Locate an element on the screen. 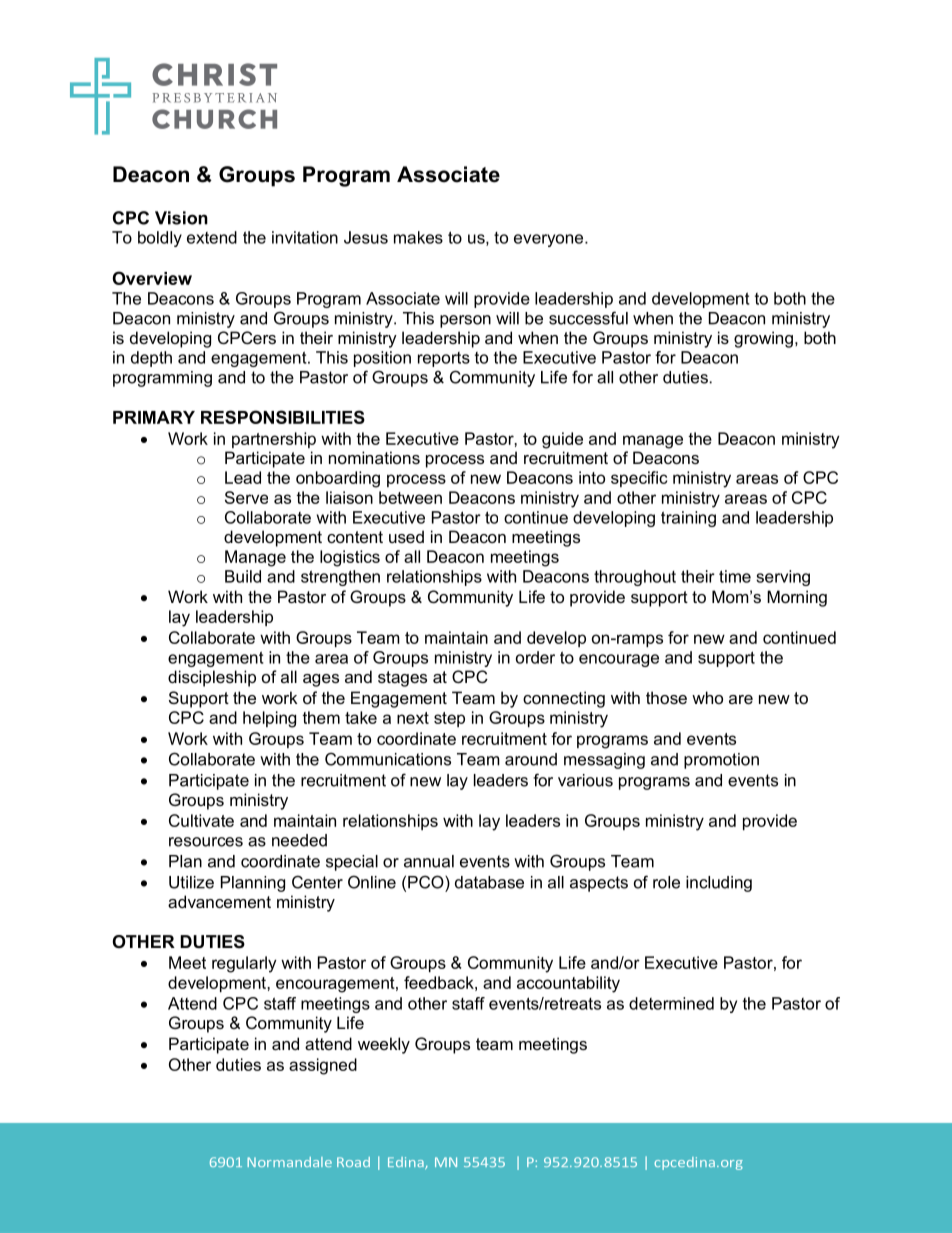 The width and height of the screenshot is (952, 1233). resources is located at coordinates (206, 842).
